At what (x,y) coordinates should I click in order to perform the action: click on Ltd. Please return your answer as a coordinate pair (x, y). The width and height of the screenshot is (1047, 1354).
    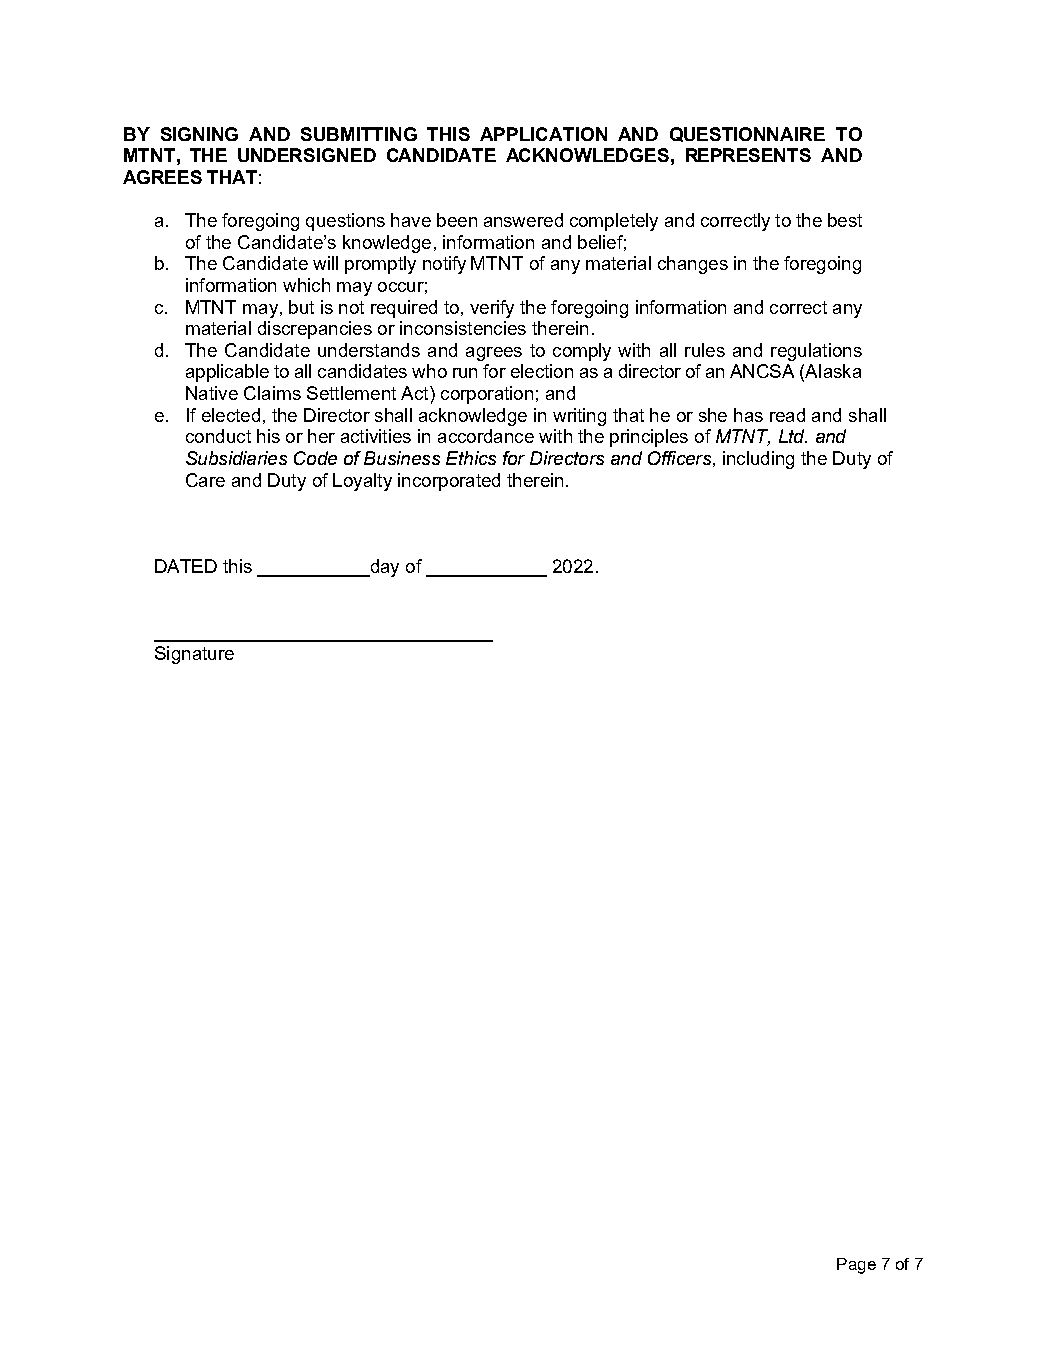
    Looking at the image, I should click on (793, 436).
